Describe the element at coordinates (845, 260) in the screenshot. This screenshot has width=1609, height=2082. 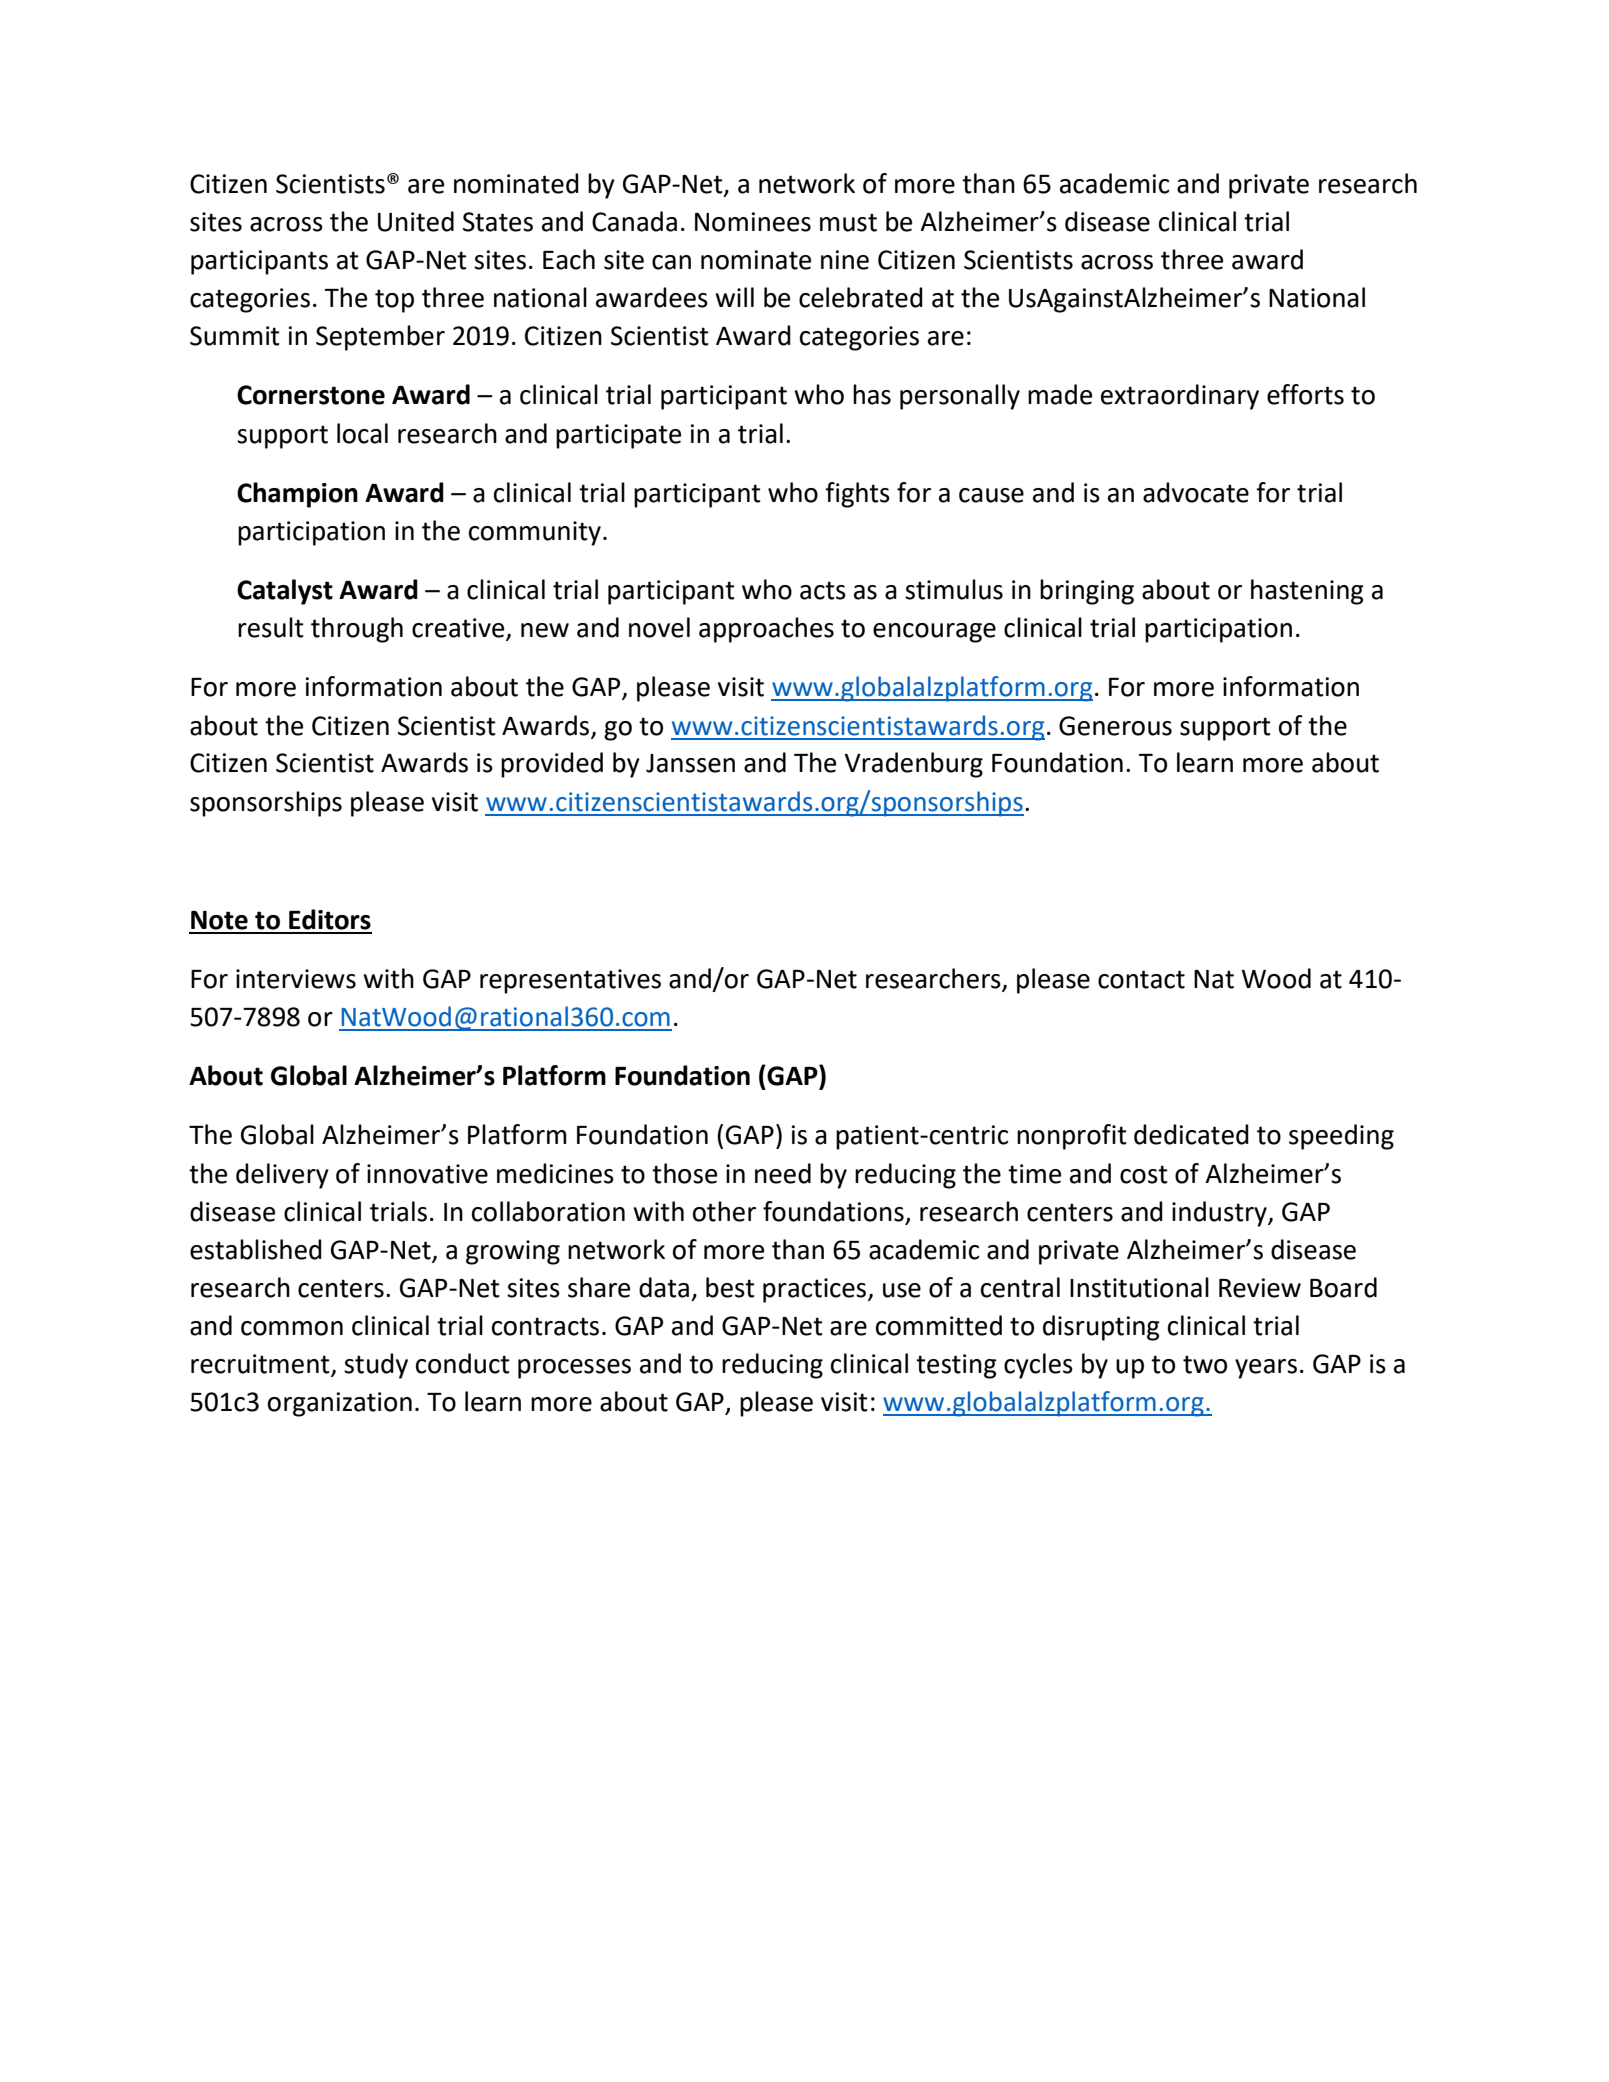
I see `nine` at that location.
